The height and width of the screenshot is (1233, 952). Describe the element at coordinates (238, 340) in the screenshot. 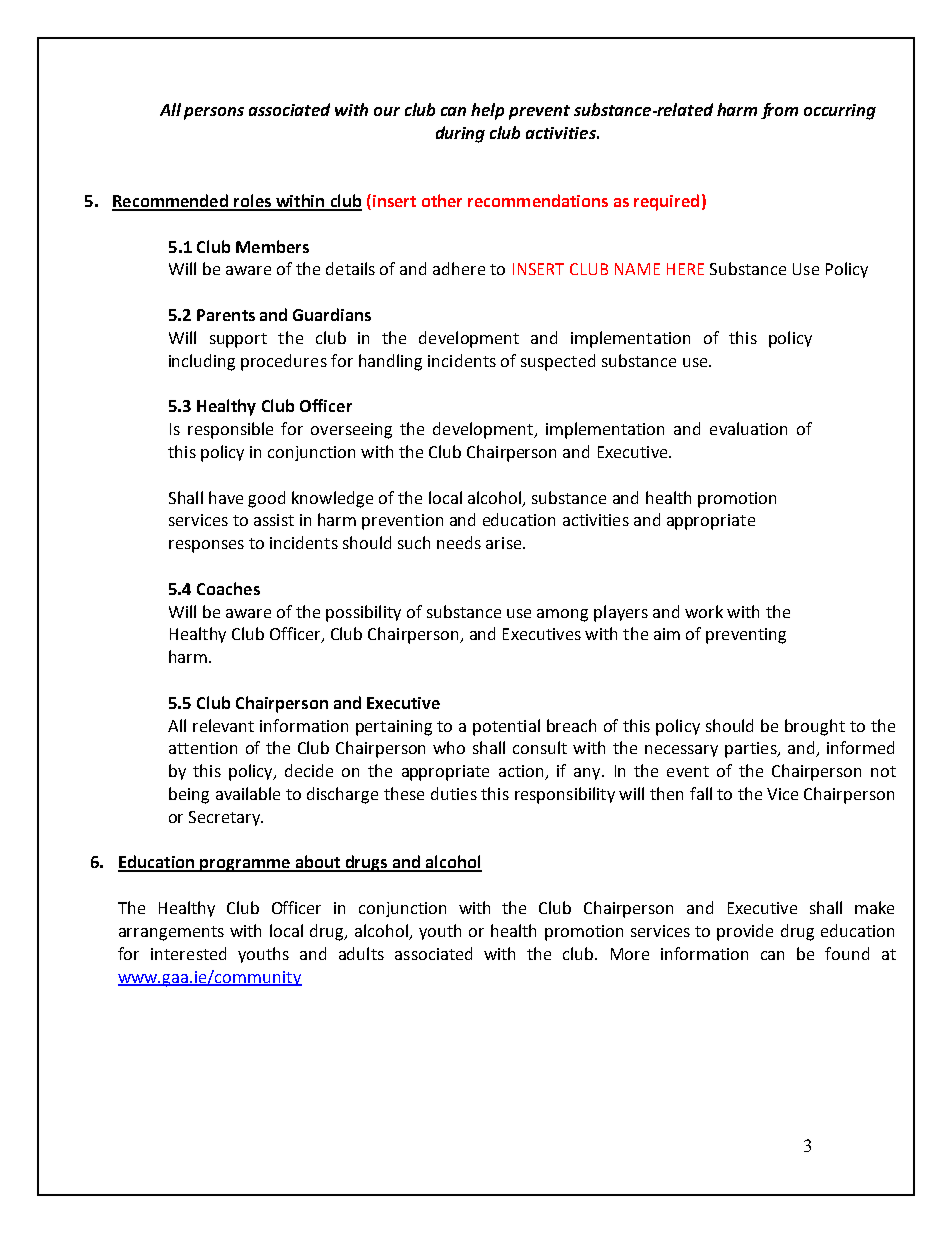

I see `support` at that location.
